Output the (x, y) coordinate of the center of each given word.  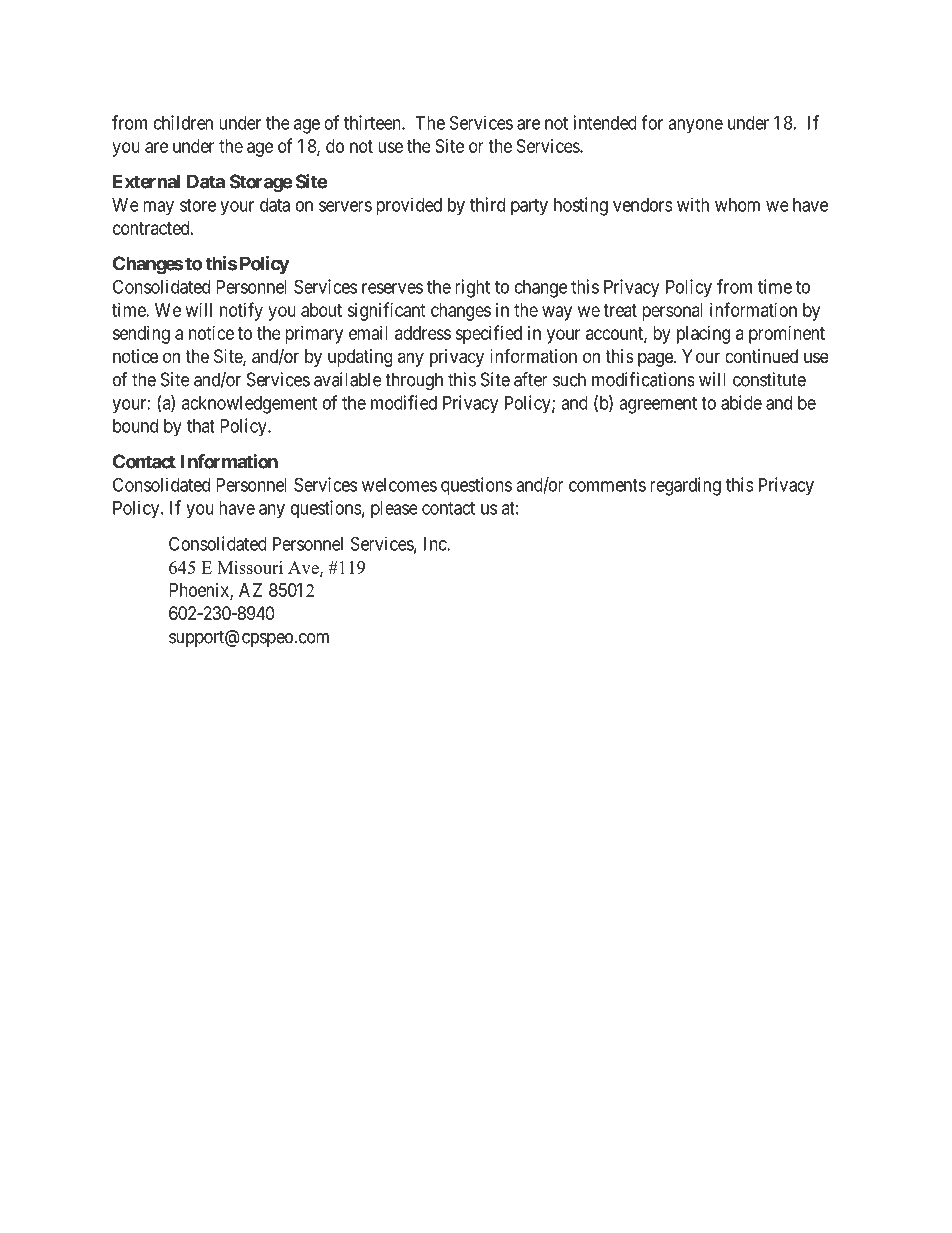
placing (703, 335)
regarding (685, 486)
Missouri (250, 567)
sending (141, 335)
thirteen (373, 122)
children (183, 122)
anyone (695, 126)
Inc (436, 544)
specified (488, 334)
